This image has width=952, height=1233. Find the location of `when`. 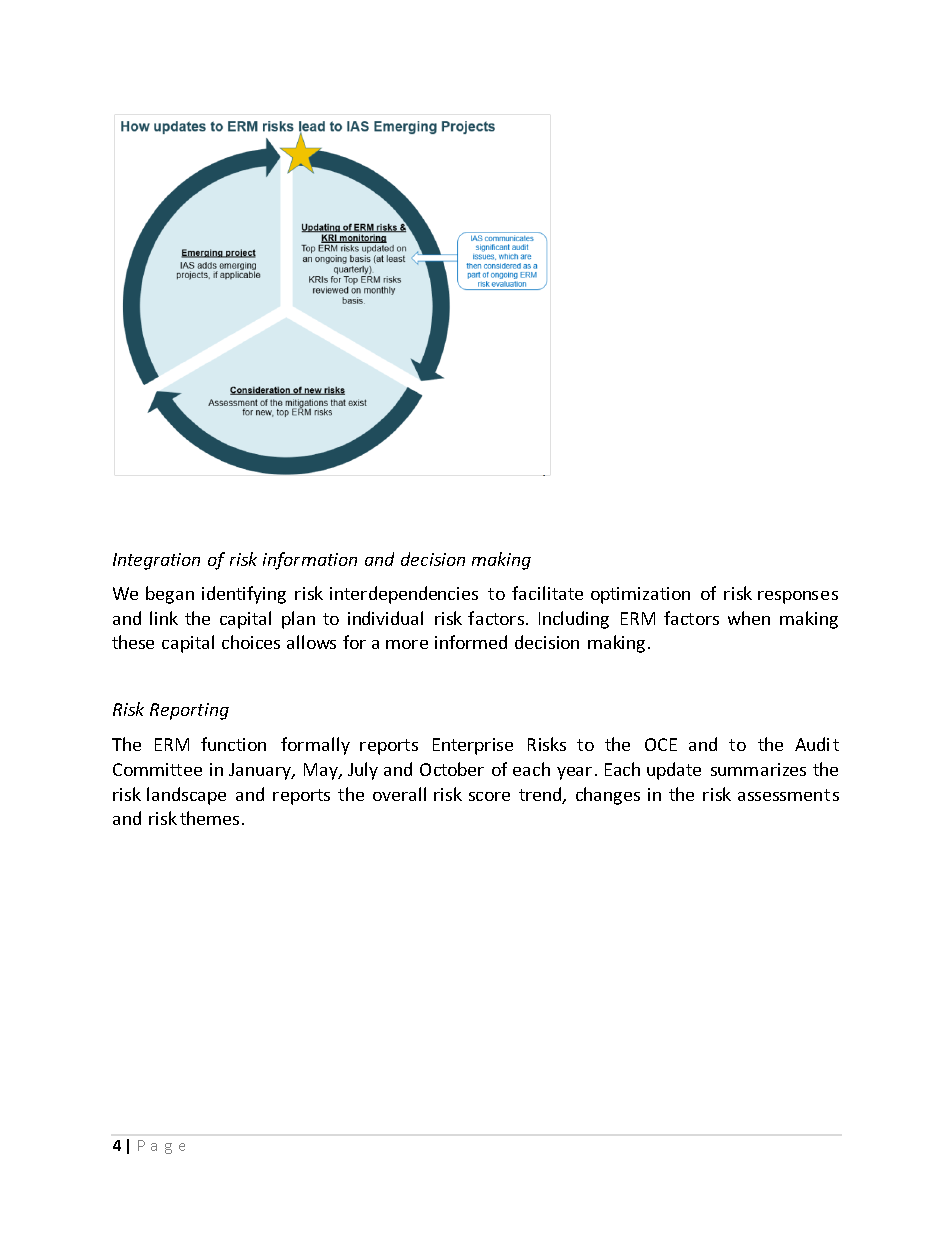

when is located at coordinates (749, 618).
